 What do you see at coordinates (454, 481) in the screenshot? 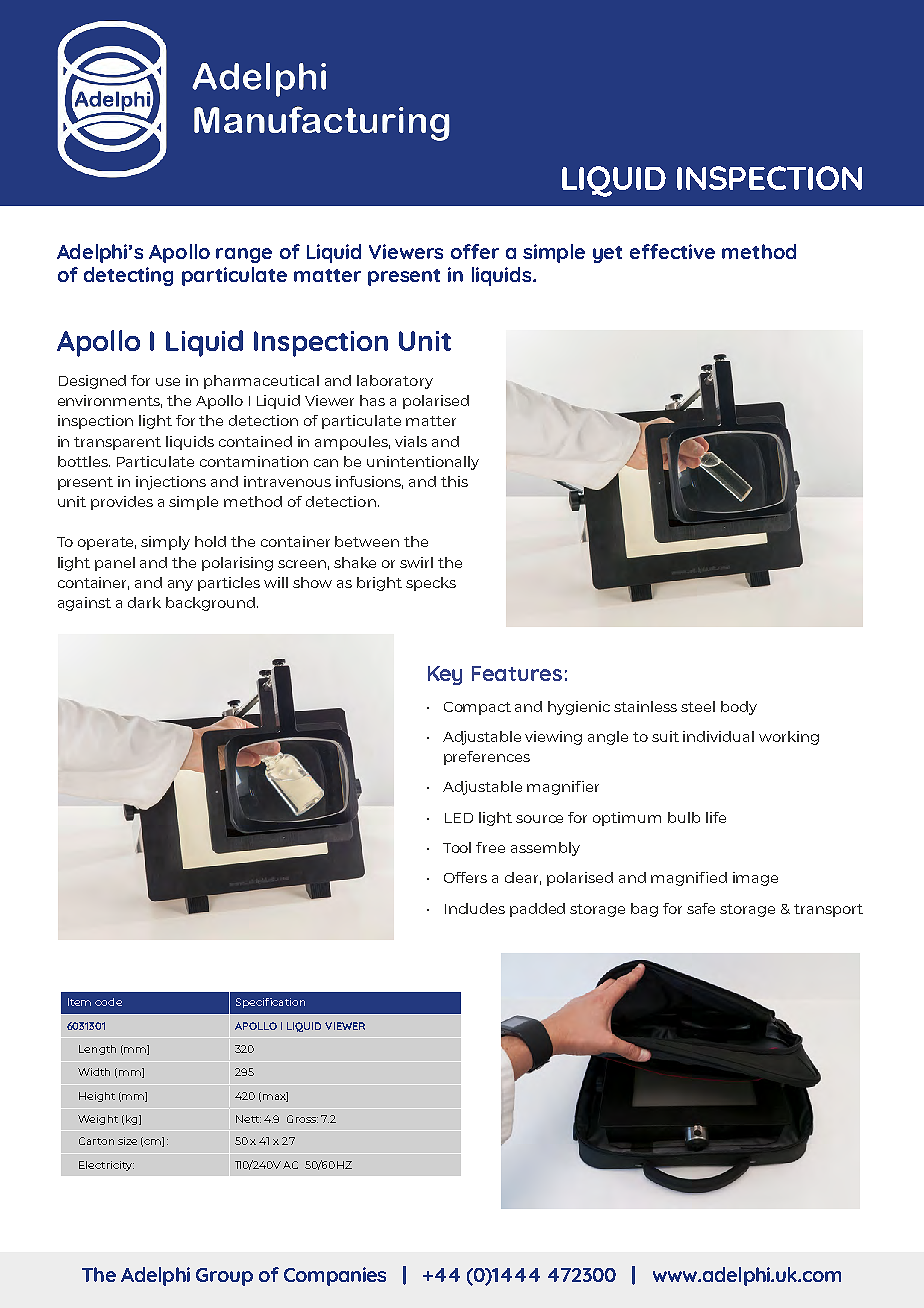
I see `this` at bounding box center [454, 481].
